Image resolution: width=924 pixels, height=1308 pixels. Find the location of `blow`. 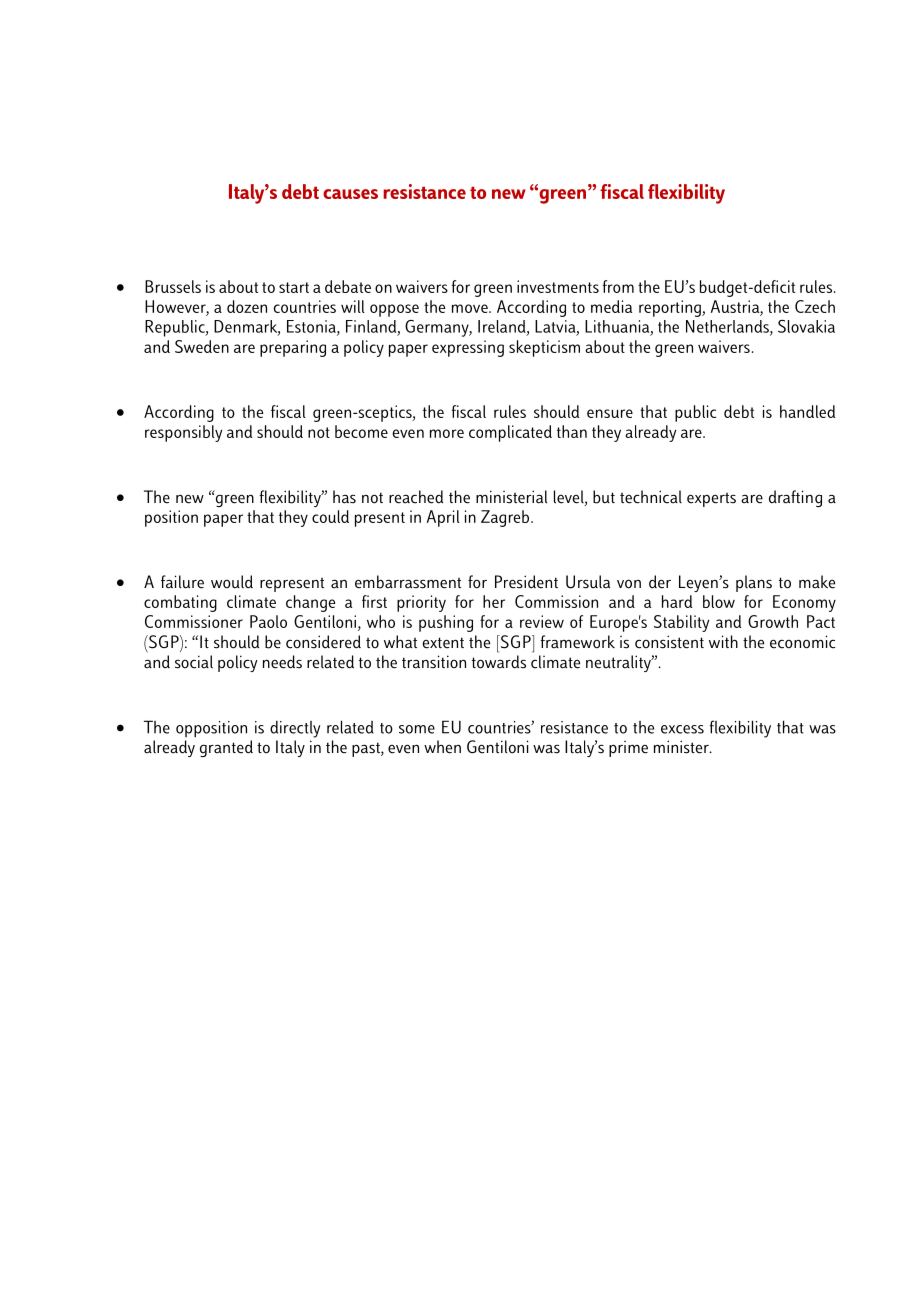

blow is located at coordinates (719, 601).
